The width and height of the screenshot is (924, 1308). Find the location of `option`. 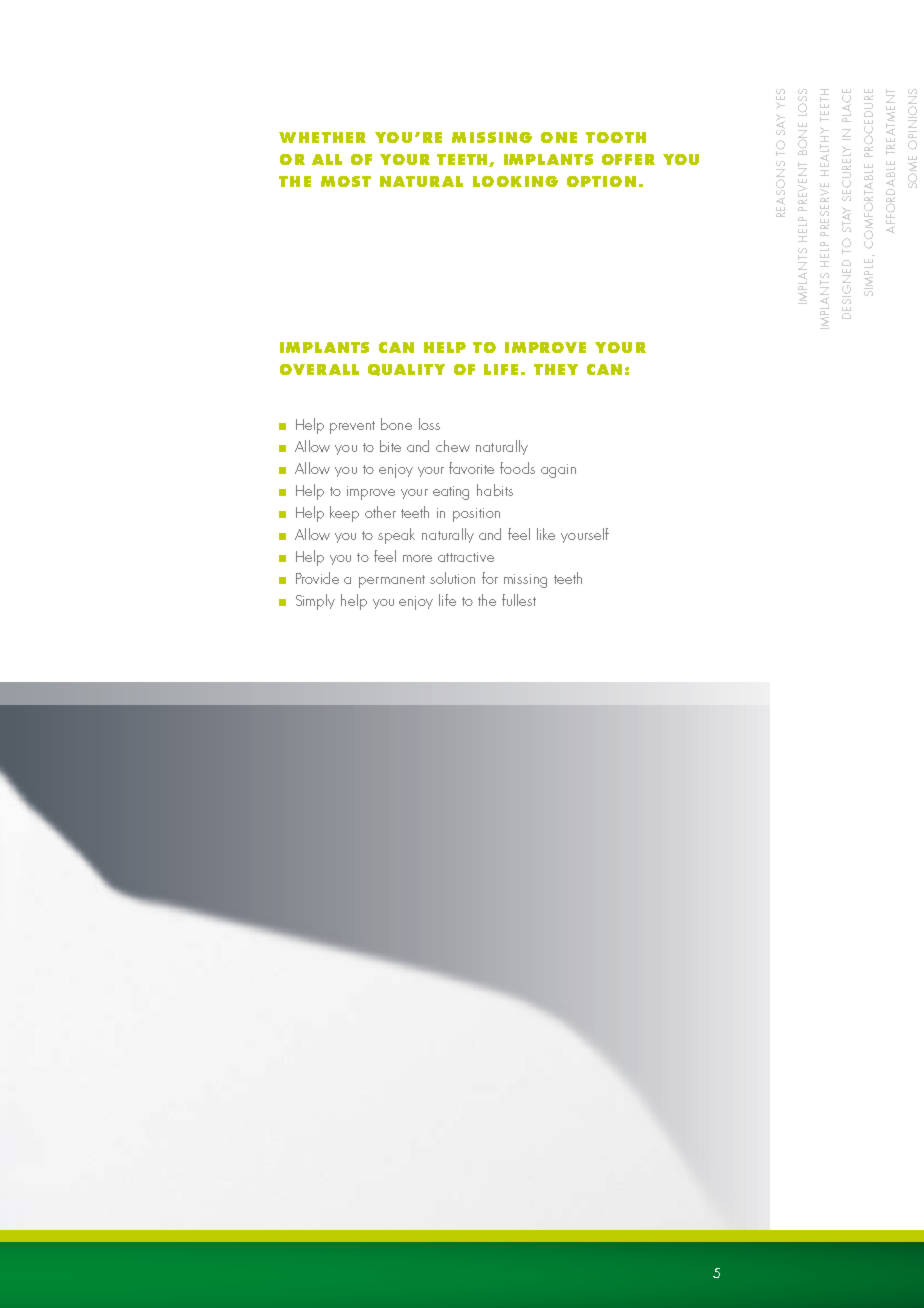

option is located at coordinates (601, 181).
